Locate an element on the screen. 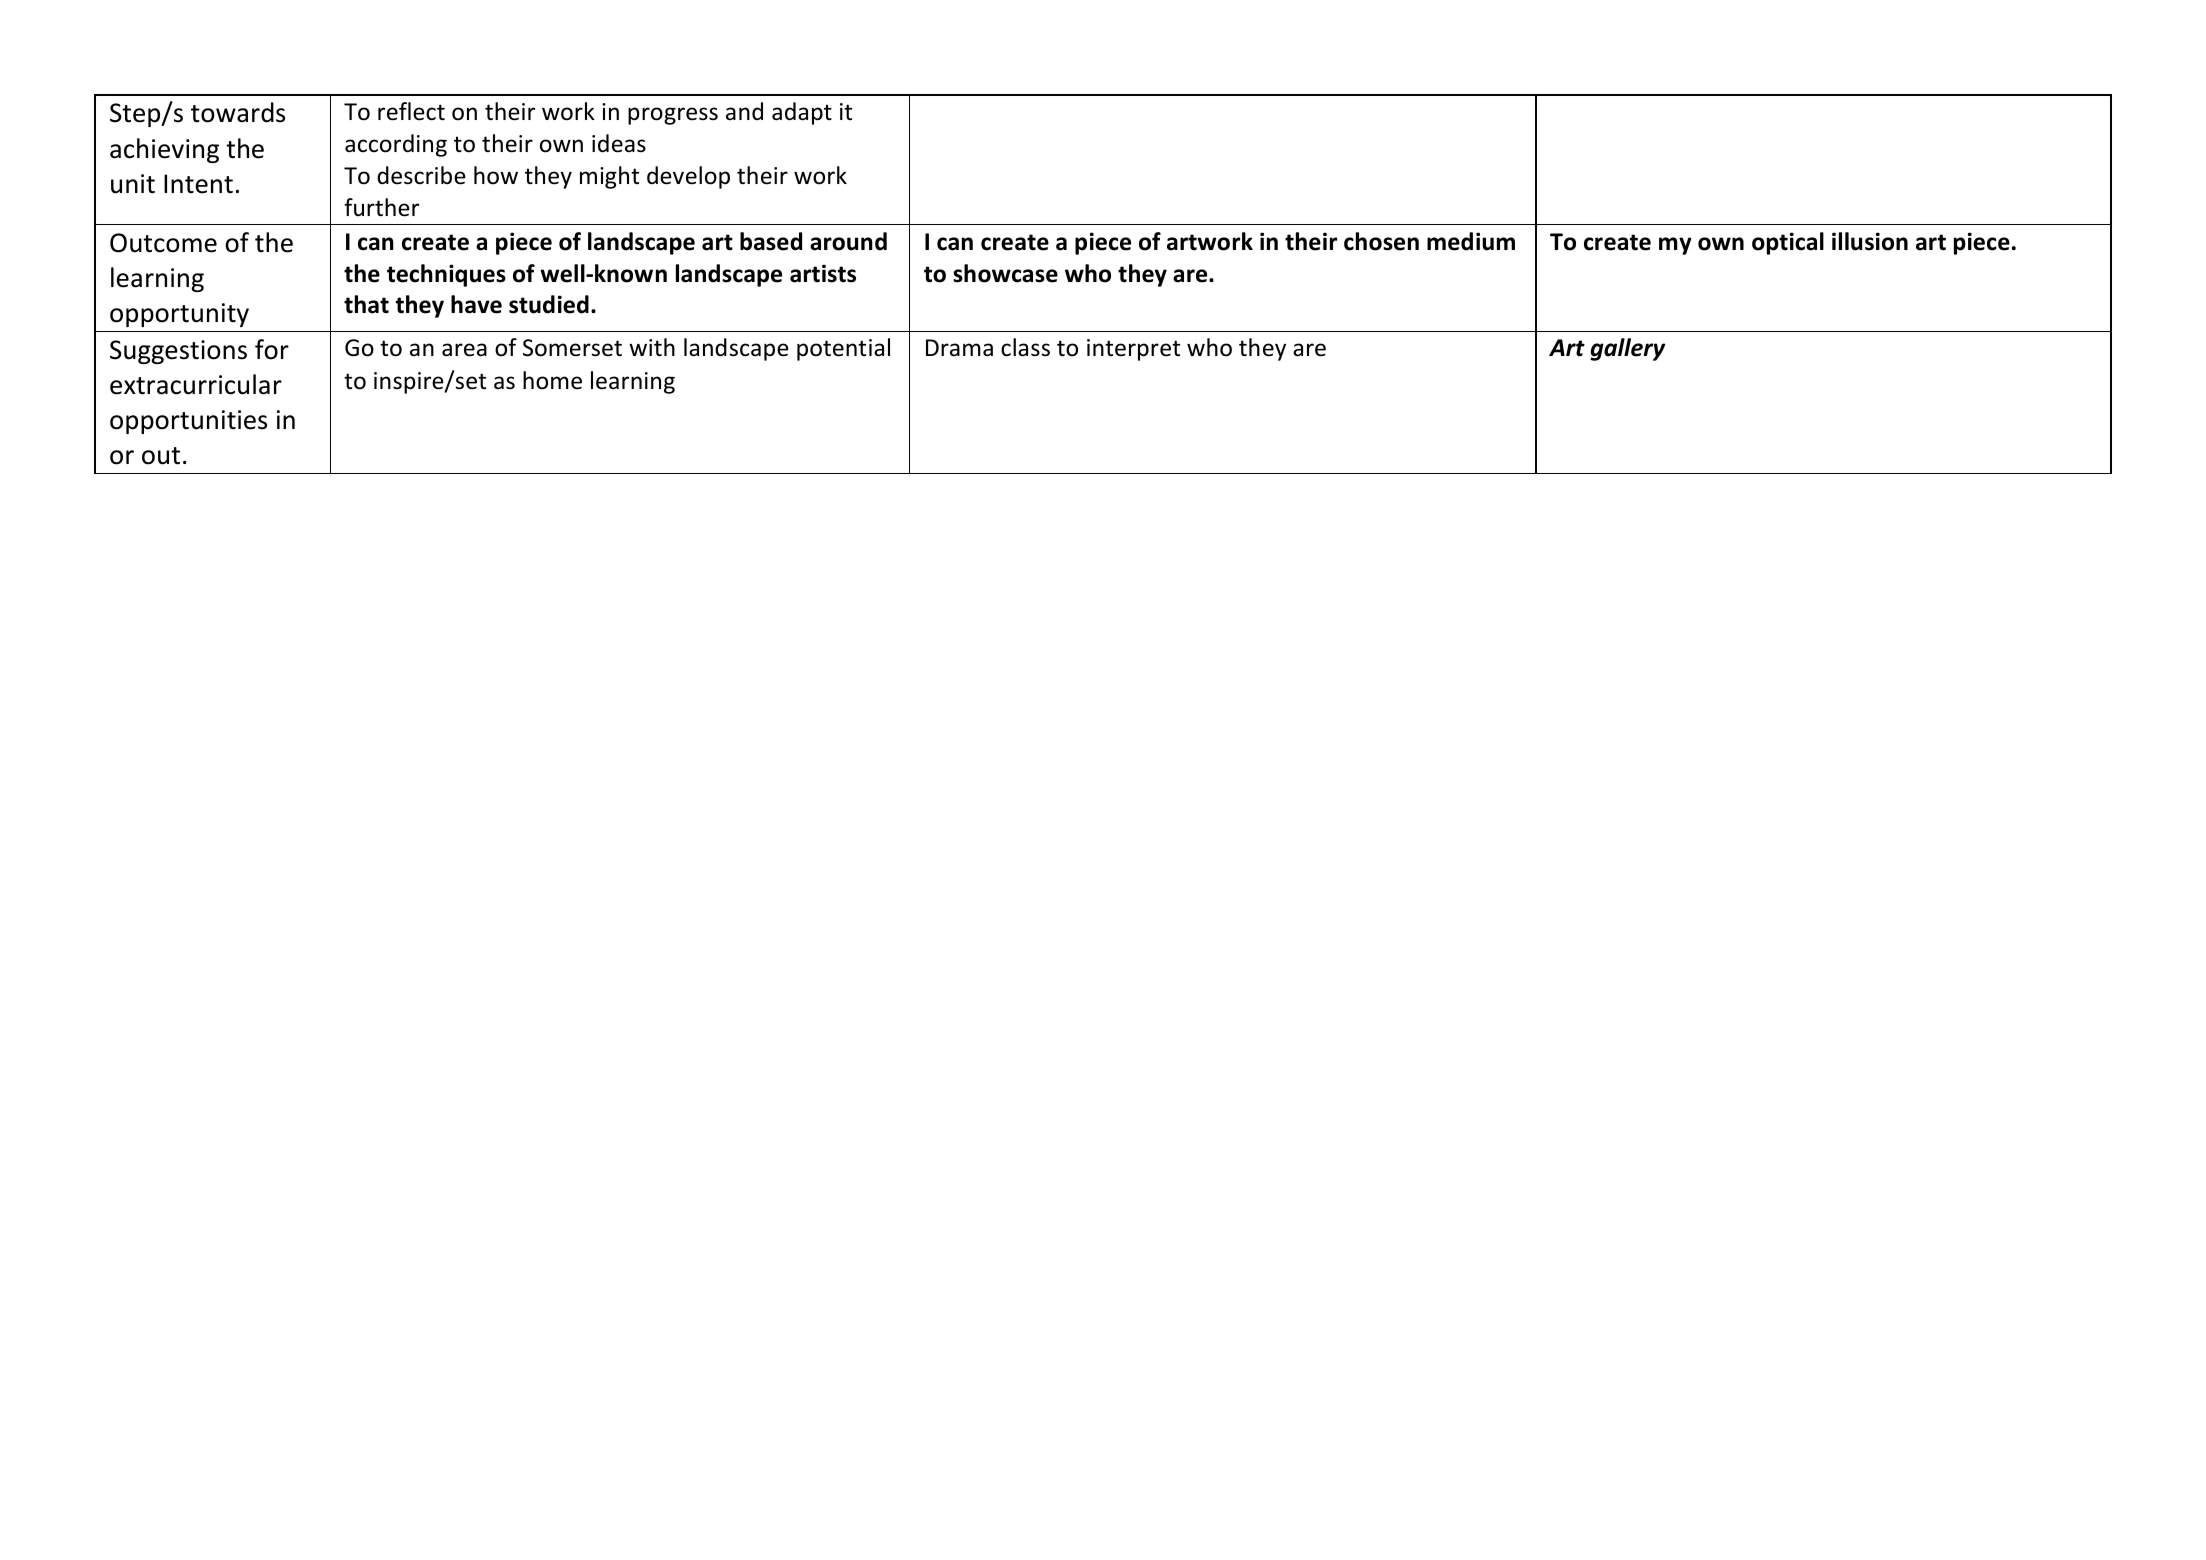  home is located at coordinates (552, 380).
